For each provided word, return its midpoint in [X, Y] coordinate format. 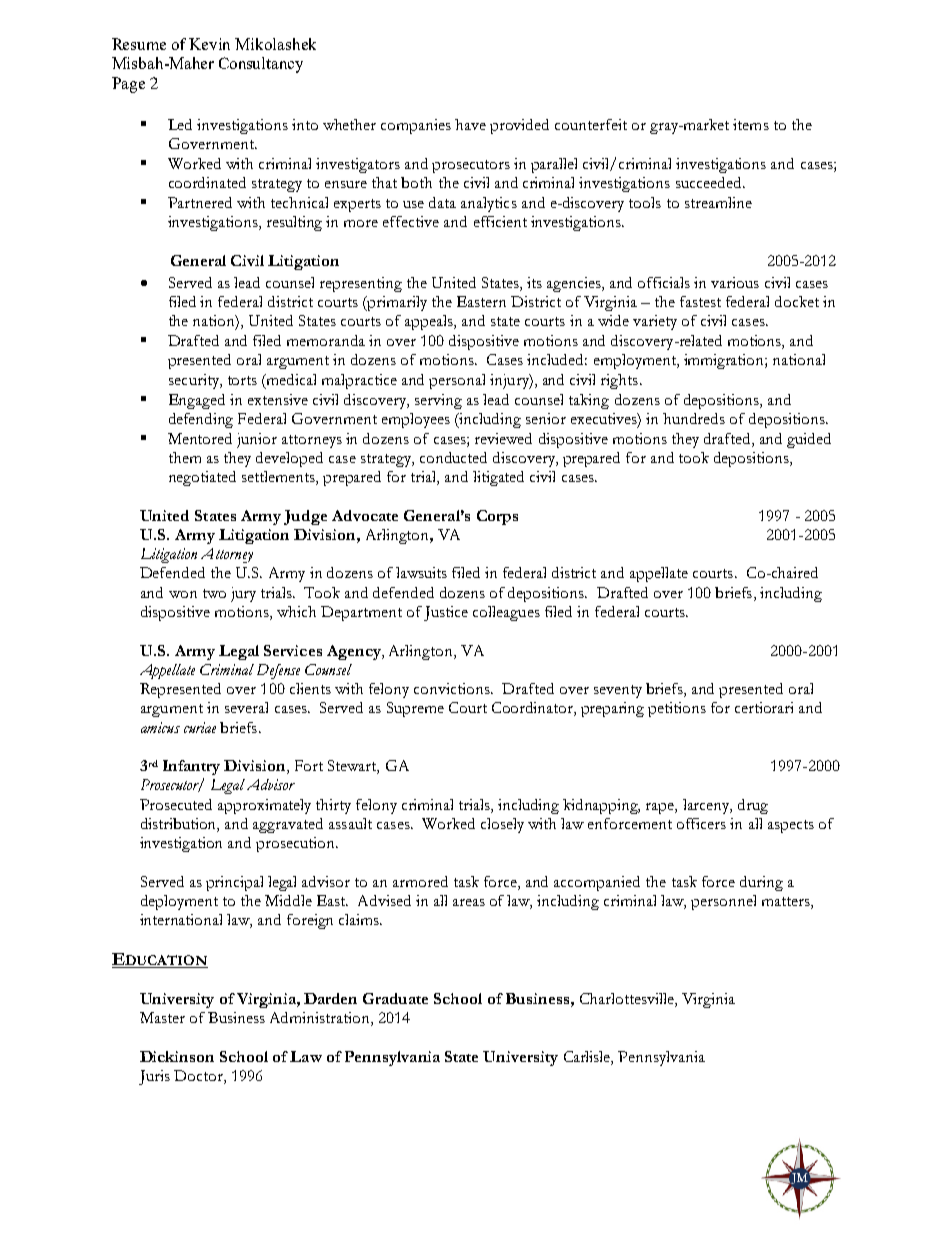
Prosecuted [176, 804]
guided [809, 440]
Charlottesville [628, 1000]
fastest [700, 301]
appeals [430, 322]
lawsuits [421, 572]
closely [502, 825]
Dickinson [177, 1056]
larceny [707, 806]
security [195, 381]
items [751, 124]
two [214, 593]
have [470, 124]
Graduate [395, 998]
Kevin [209, 44]
